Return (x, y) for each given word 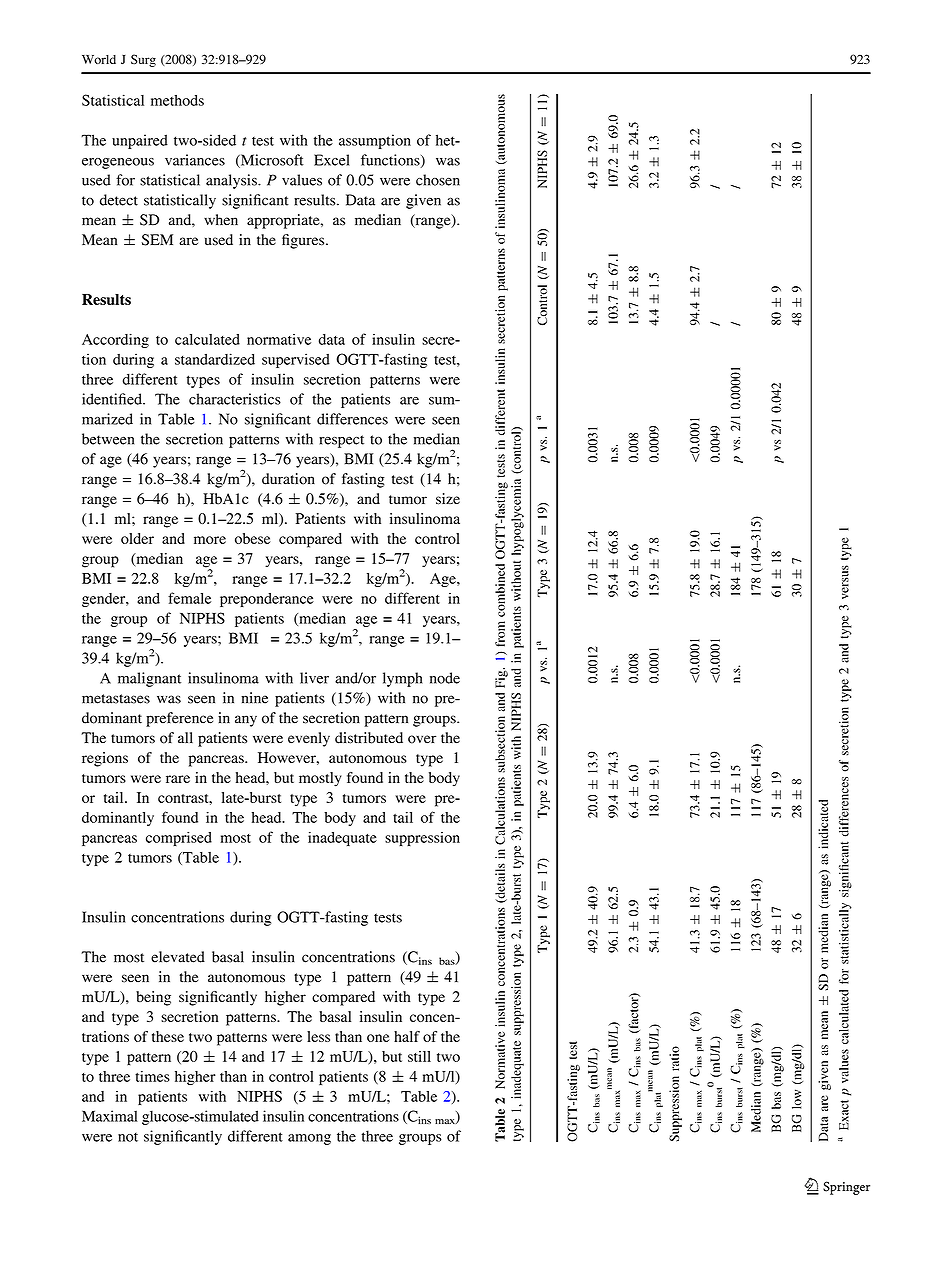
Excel (332, 160)
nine (254, 698)
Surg (143, 60)
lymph (403, 679)
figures (304, 241)
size (448, 499)
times (152, 1076)
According (115, 340)
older (137, 538)
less (318, 1036)
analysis (232, 181)
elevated (178, 957)
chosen (438, 180)
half (407, 1036)
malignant (149, 679)
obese (253, 538)
